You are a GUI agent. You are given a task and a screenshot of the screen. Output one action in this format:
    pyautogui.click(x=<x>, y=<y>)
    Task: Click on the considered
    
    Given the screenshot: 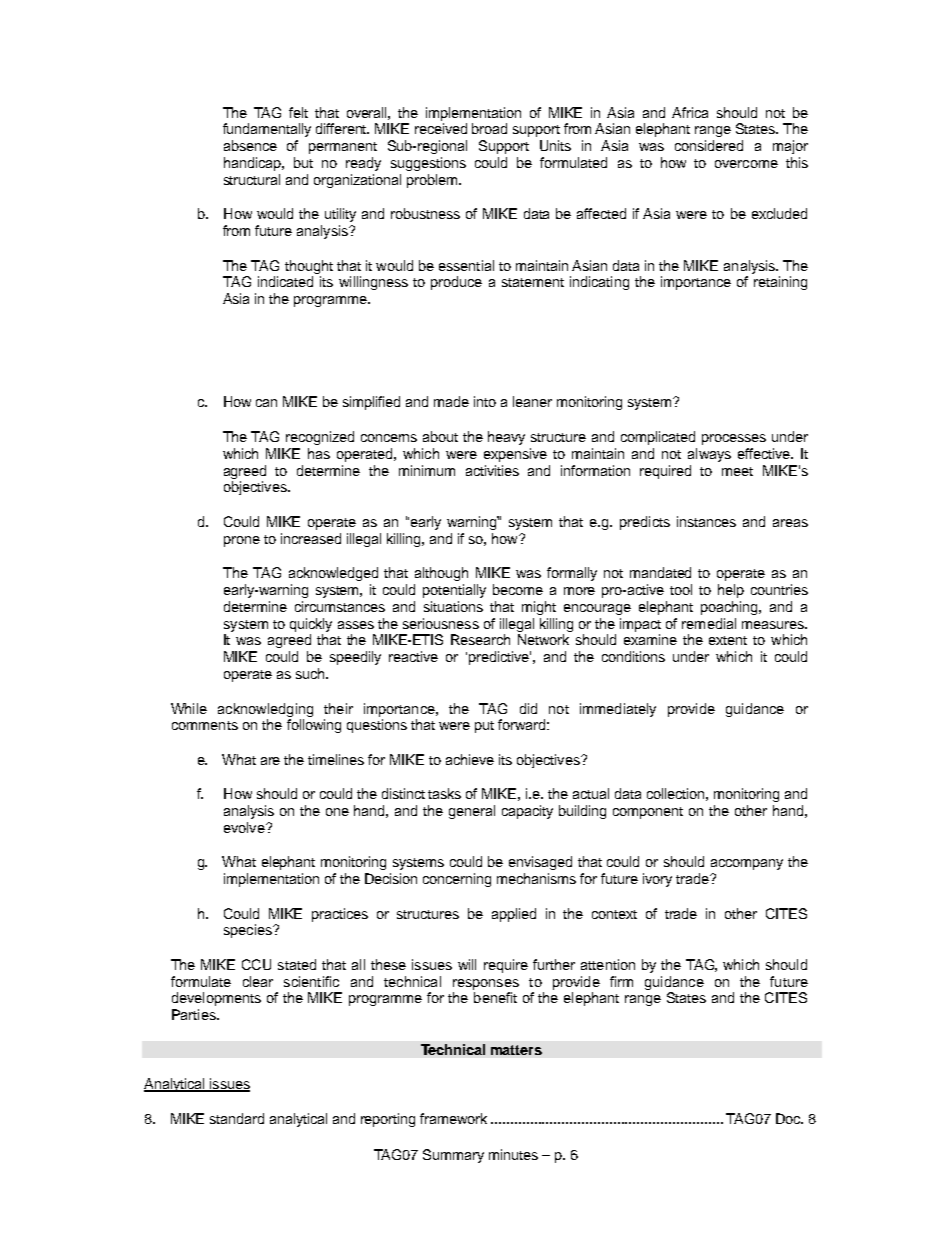 What is the action you would take?
    pyautogui.click(x=709, y=145)
